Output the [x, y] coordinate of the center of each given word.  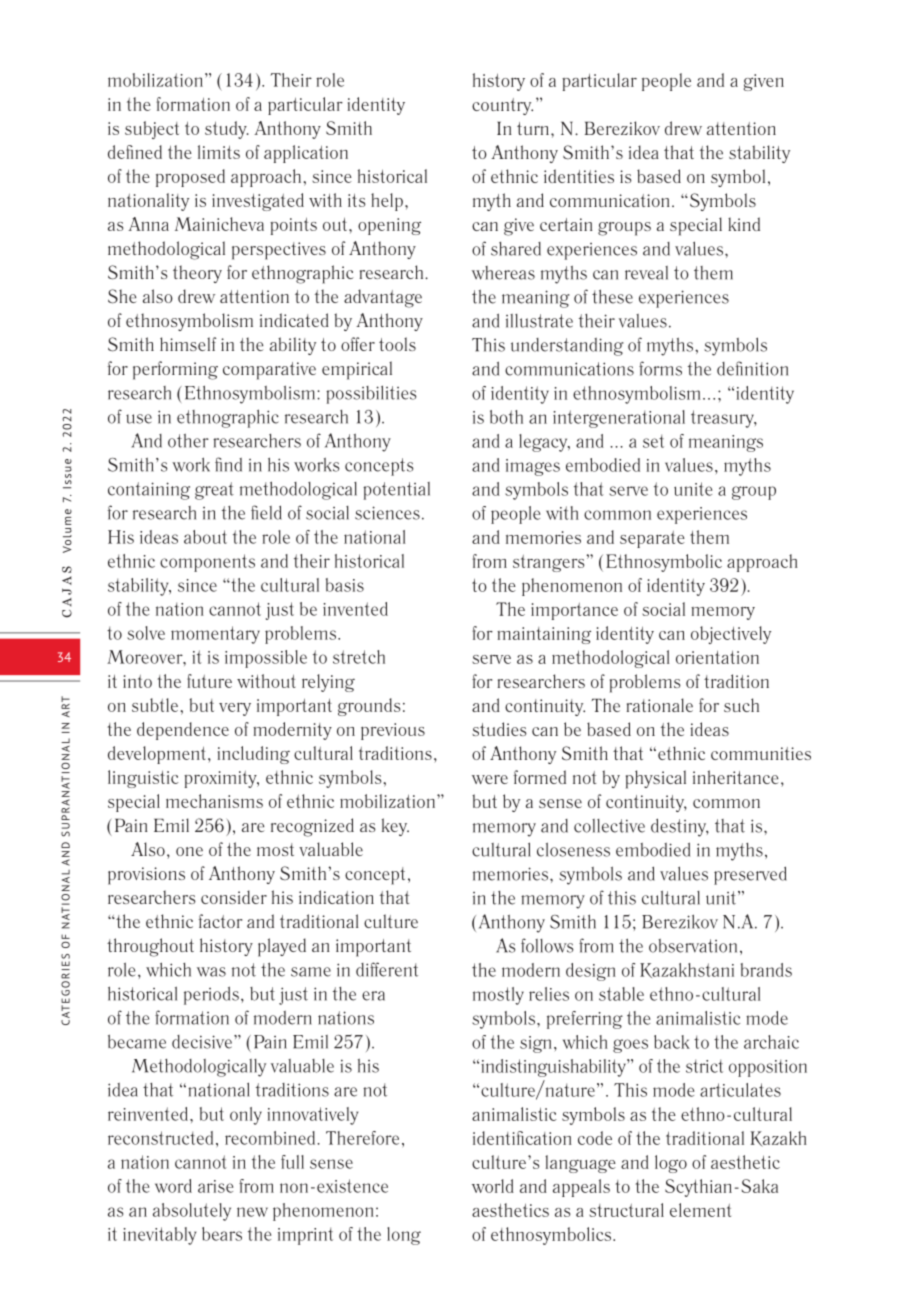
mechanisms [214, 801]
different [387, 969]
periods [211, 995]
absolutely [192, 1212]
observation [693, 946]
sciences [387, 513]
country [502, 106]
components [207, 563]
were [490, 779]
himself [188, 344]
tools [397, 344]
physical [656, 779]
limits [219, 152]
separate [652, 539]
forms [660, 368]
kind [744, 224]
